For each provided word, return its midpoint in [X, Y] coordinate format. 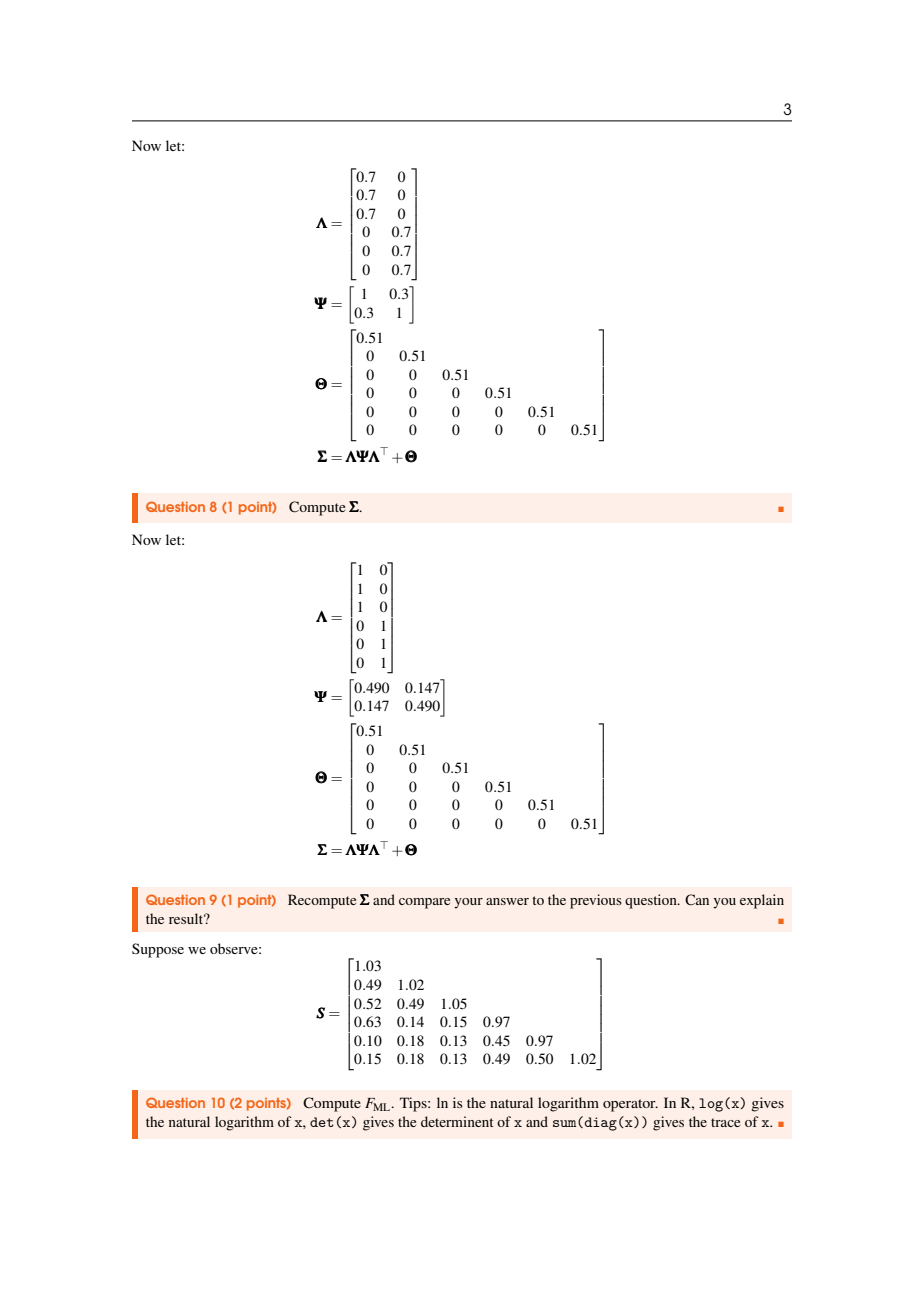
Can [697, 900]
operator [630, 1105]
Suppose [158, 950]
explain [762, 901]
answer [507, 901]
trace [725, 1122]
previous [596, 901]
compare [424, 903]
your [468, 903]
